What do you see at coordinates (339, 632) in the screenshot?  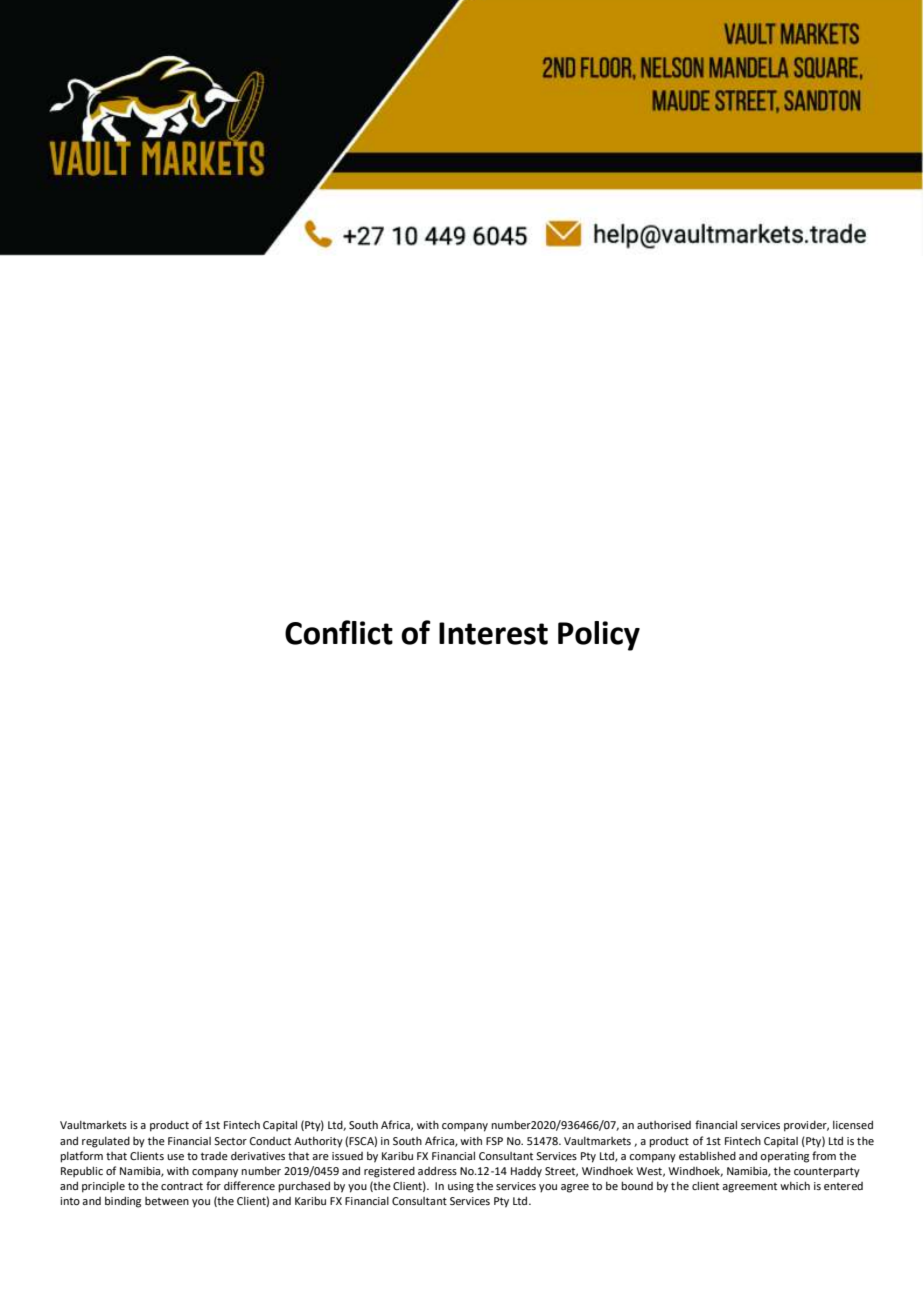 I see `Conflict` at bounding box center [339, 632].
